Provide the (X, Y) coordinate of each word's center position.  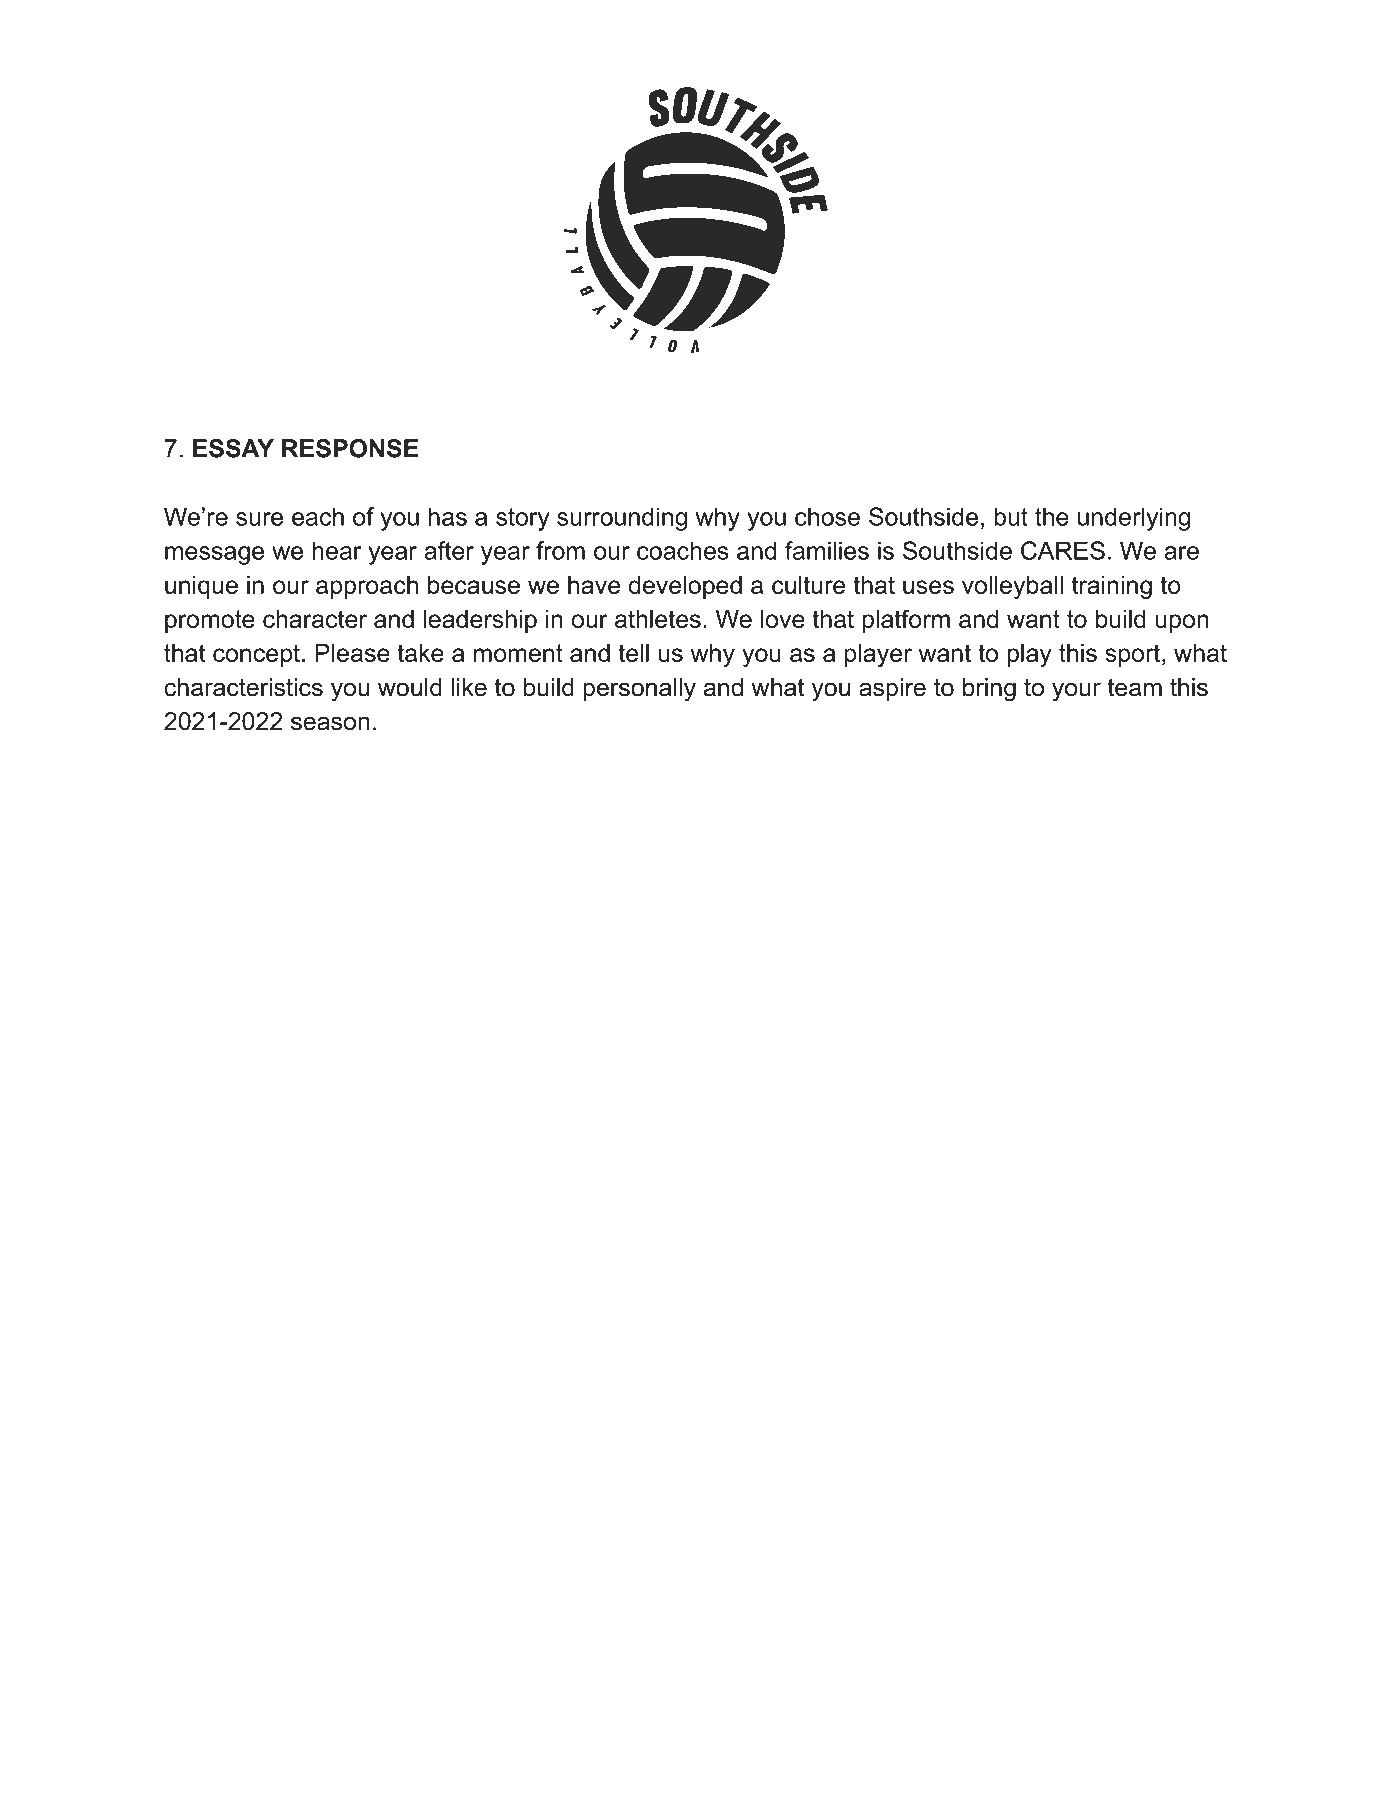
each (318, 516)
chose (827, 516)
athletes (658, 619)
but (1011, 516)
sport (1134, 655)
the (1052, 516)
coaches (683, 550)
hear (337, 550)
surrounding (622, 519)
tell (633, 653)
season (330, 723)
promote (210, 621)
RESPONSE (350, 448)
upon (1182, 623)
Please (352, 653)
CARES (1063, 550)
